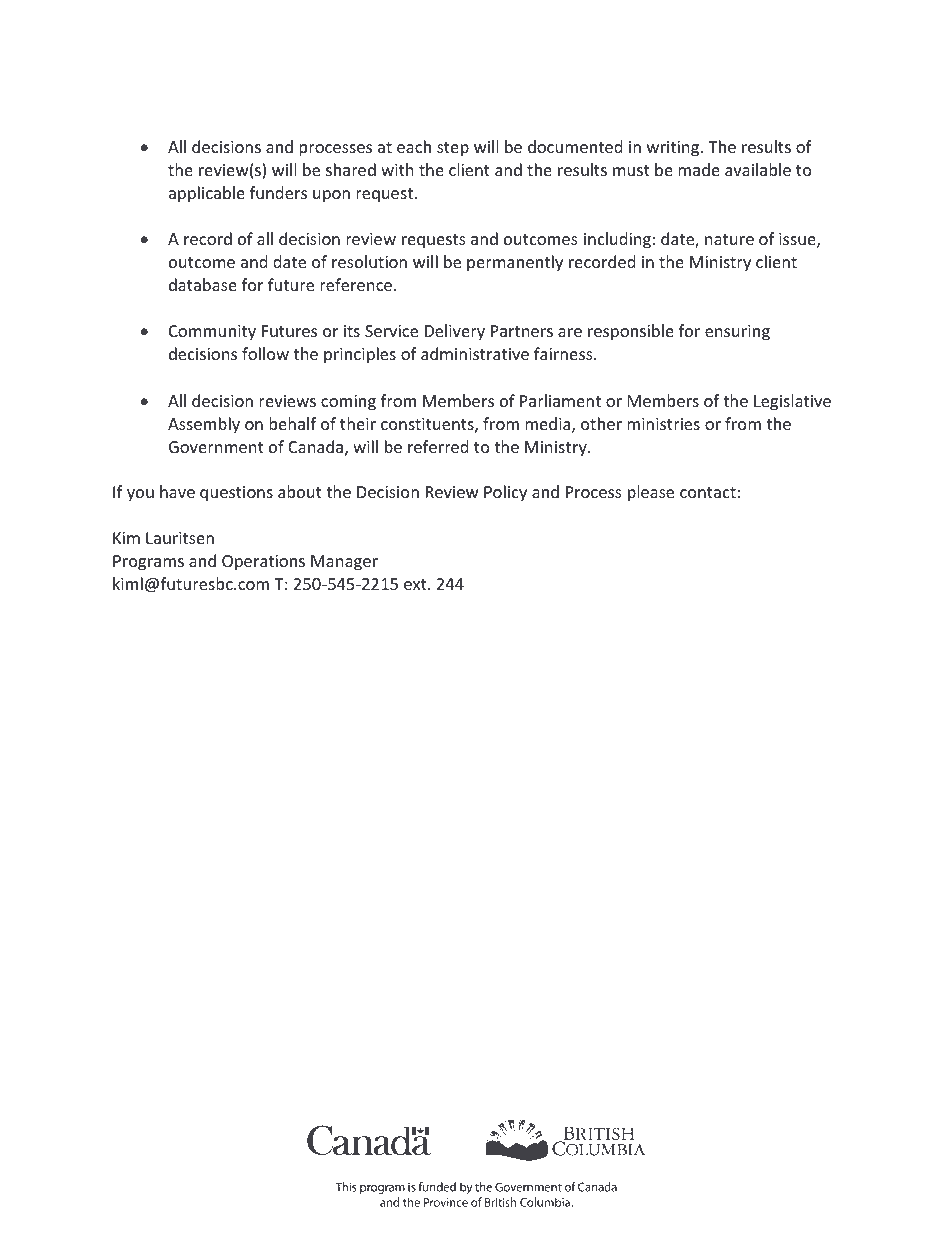 The width and height of the screenshot is (952, 1233). What do you see at coordinates (737, 333) in the screenshot?
I see `ensuring` at bounding box center [737, 333].
